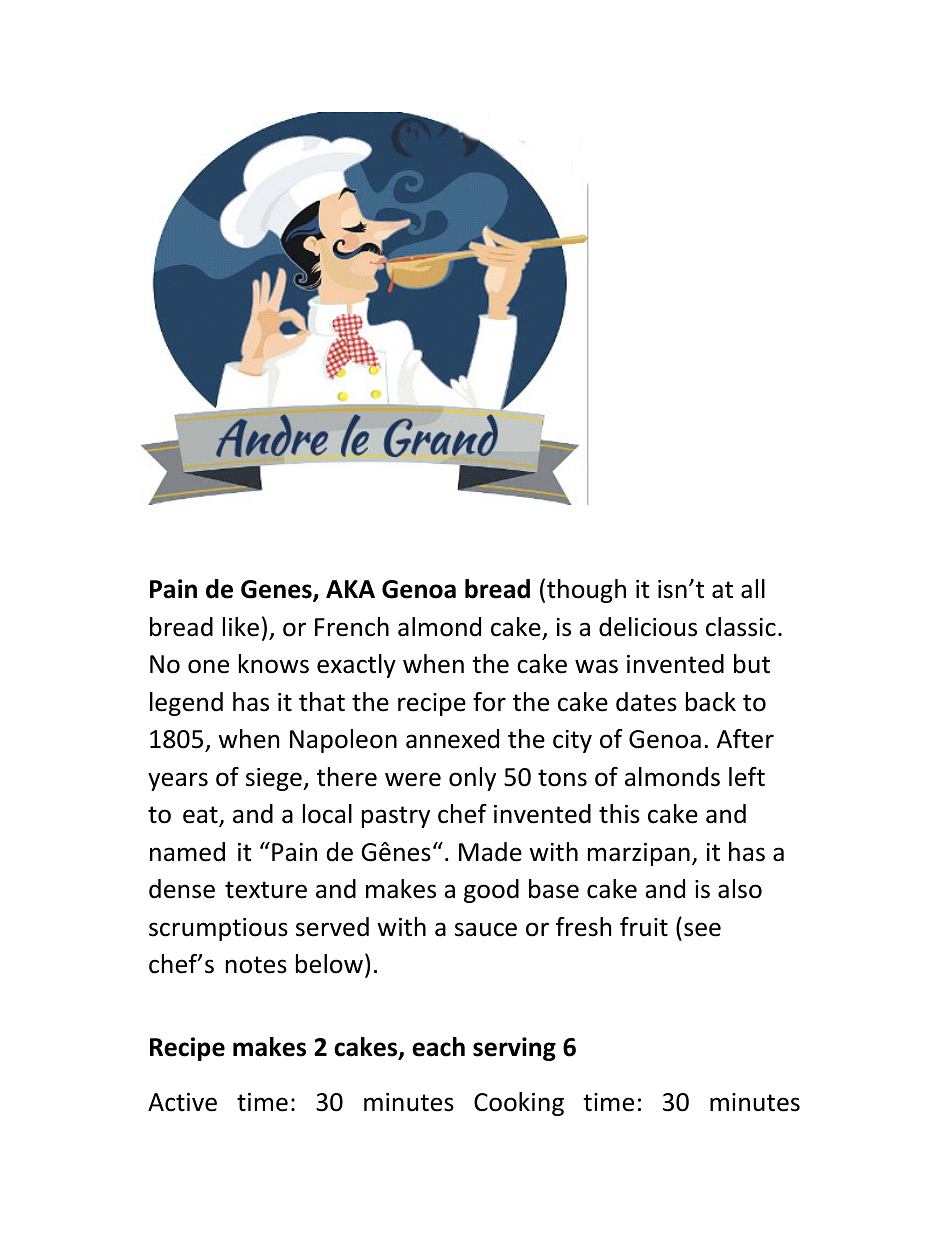  What do you see at coordinates (275, 779) in the screenshot?
I see `siege` at bounding box center [275, 779].
